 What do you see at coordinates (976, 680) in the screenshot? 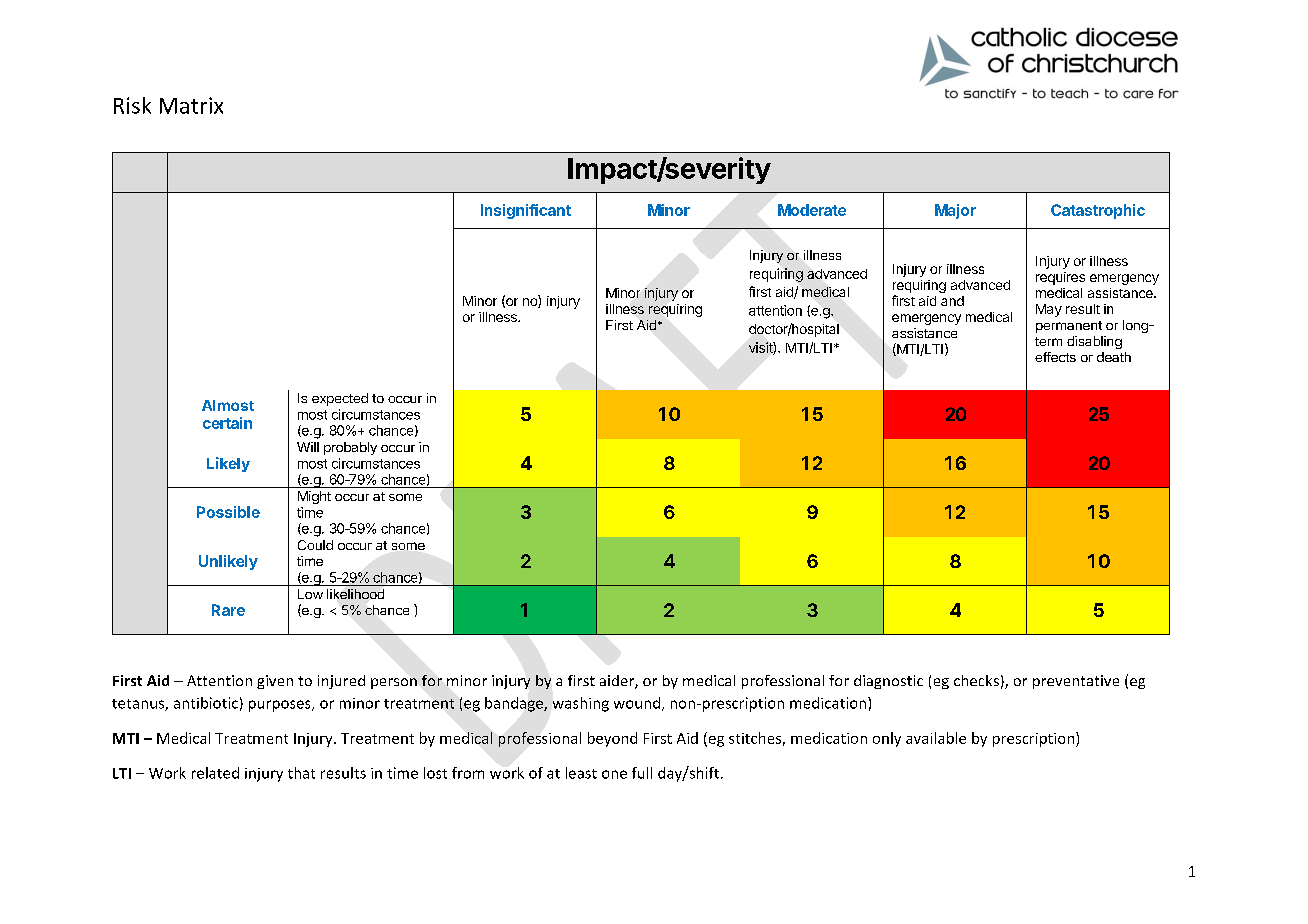
I see `checks` at bounding box center [976, 680].
